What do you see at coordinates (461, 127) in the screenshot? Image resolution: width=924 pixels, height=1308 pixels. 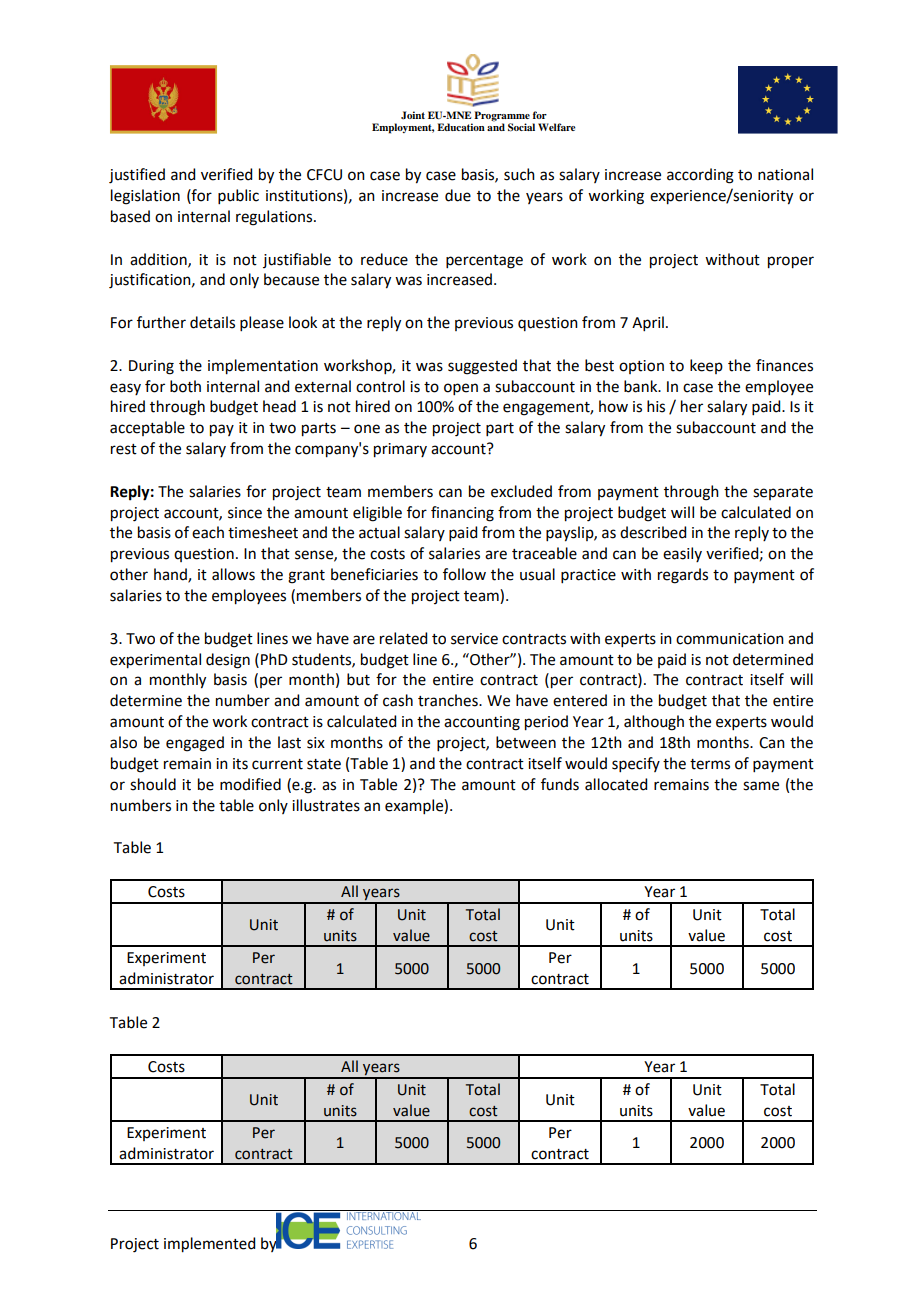 I see `Education` at bounding box center [461, 127].
